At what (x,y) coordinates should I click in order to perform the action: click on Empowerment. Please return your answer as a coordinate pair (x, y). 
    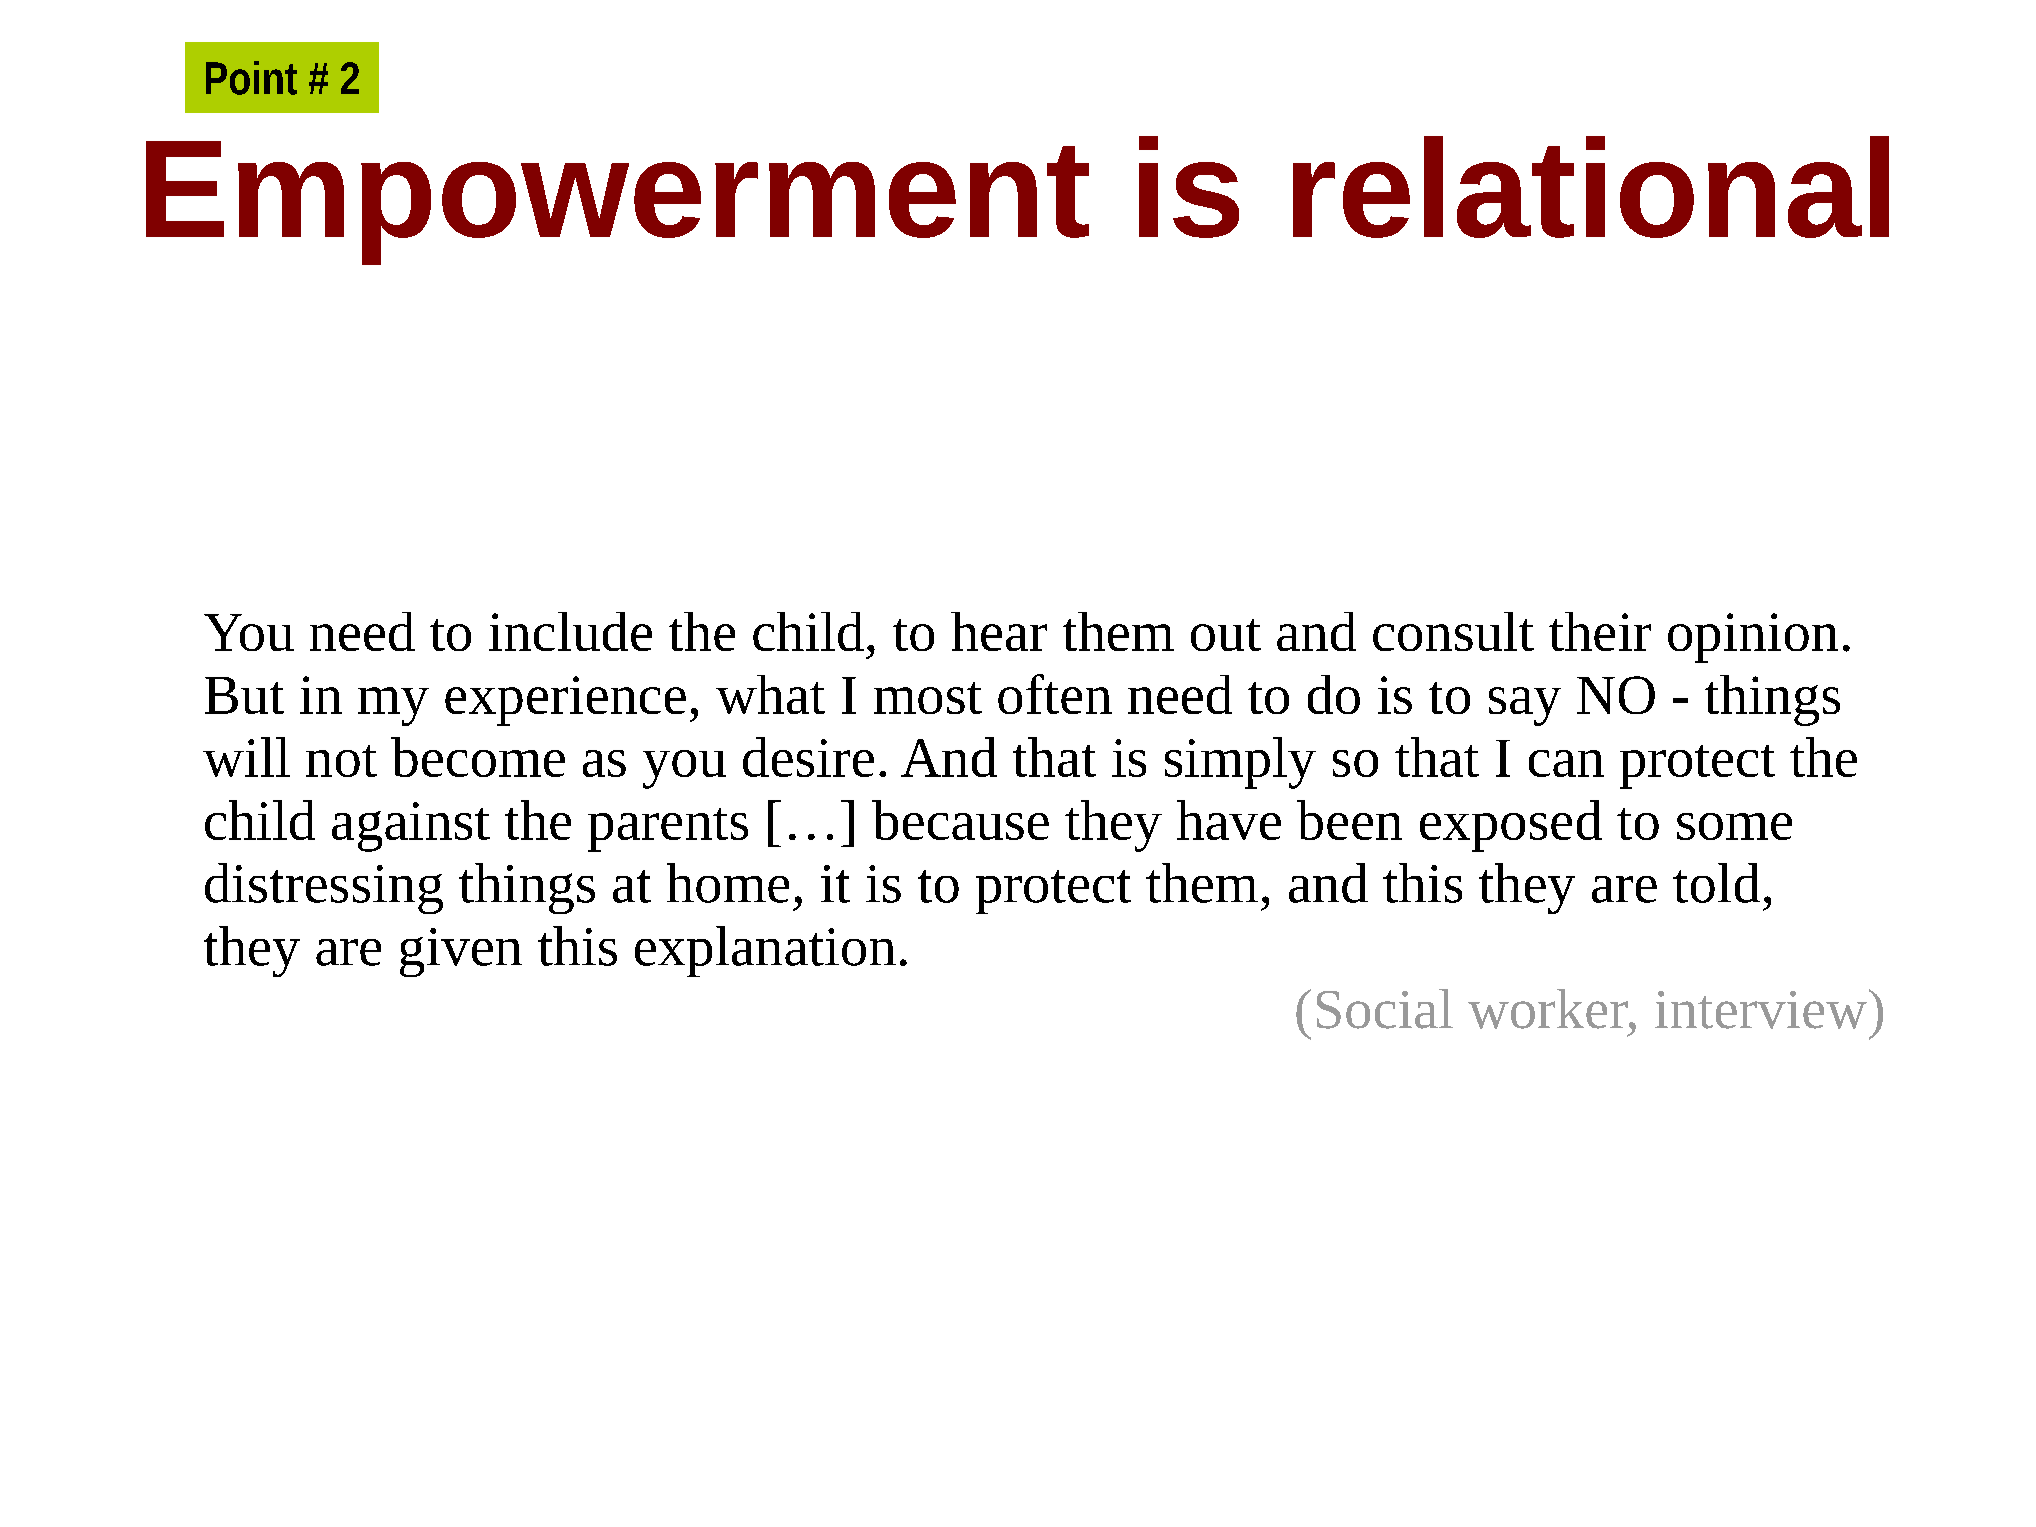
    Looking at the image, I should click on (617, 203).
